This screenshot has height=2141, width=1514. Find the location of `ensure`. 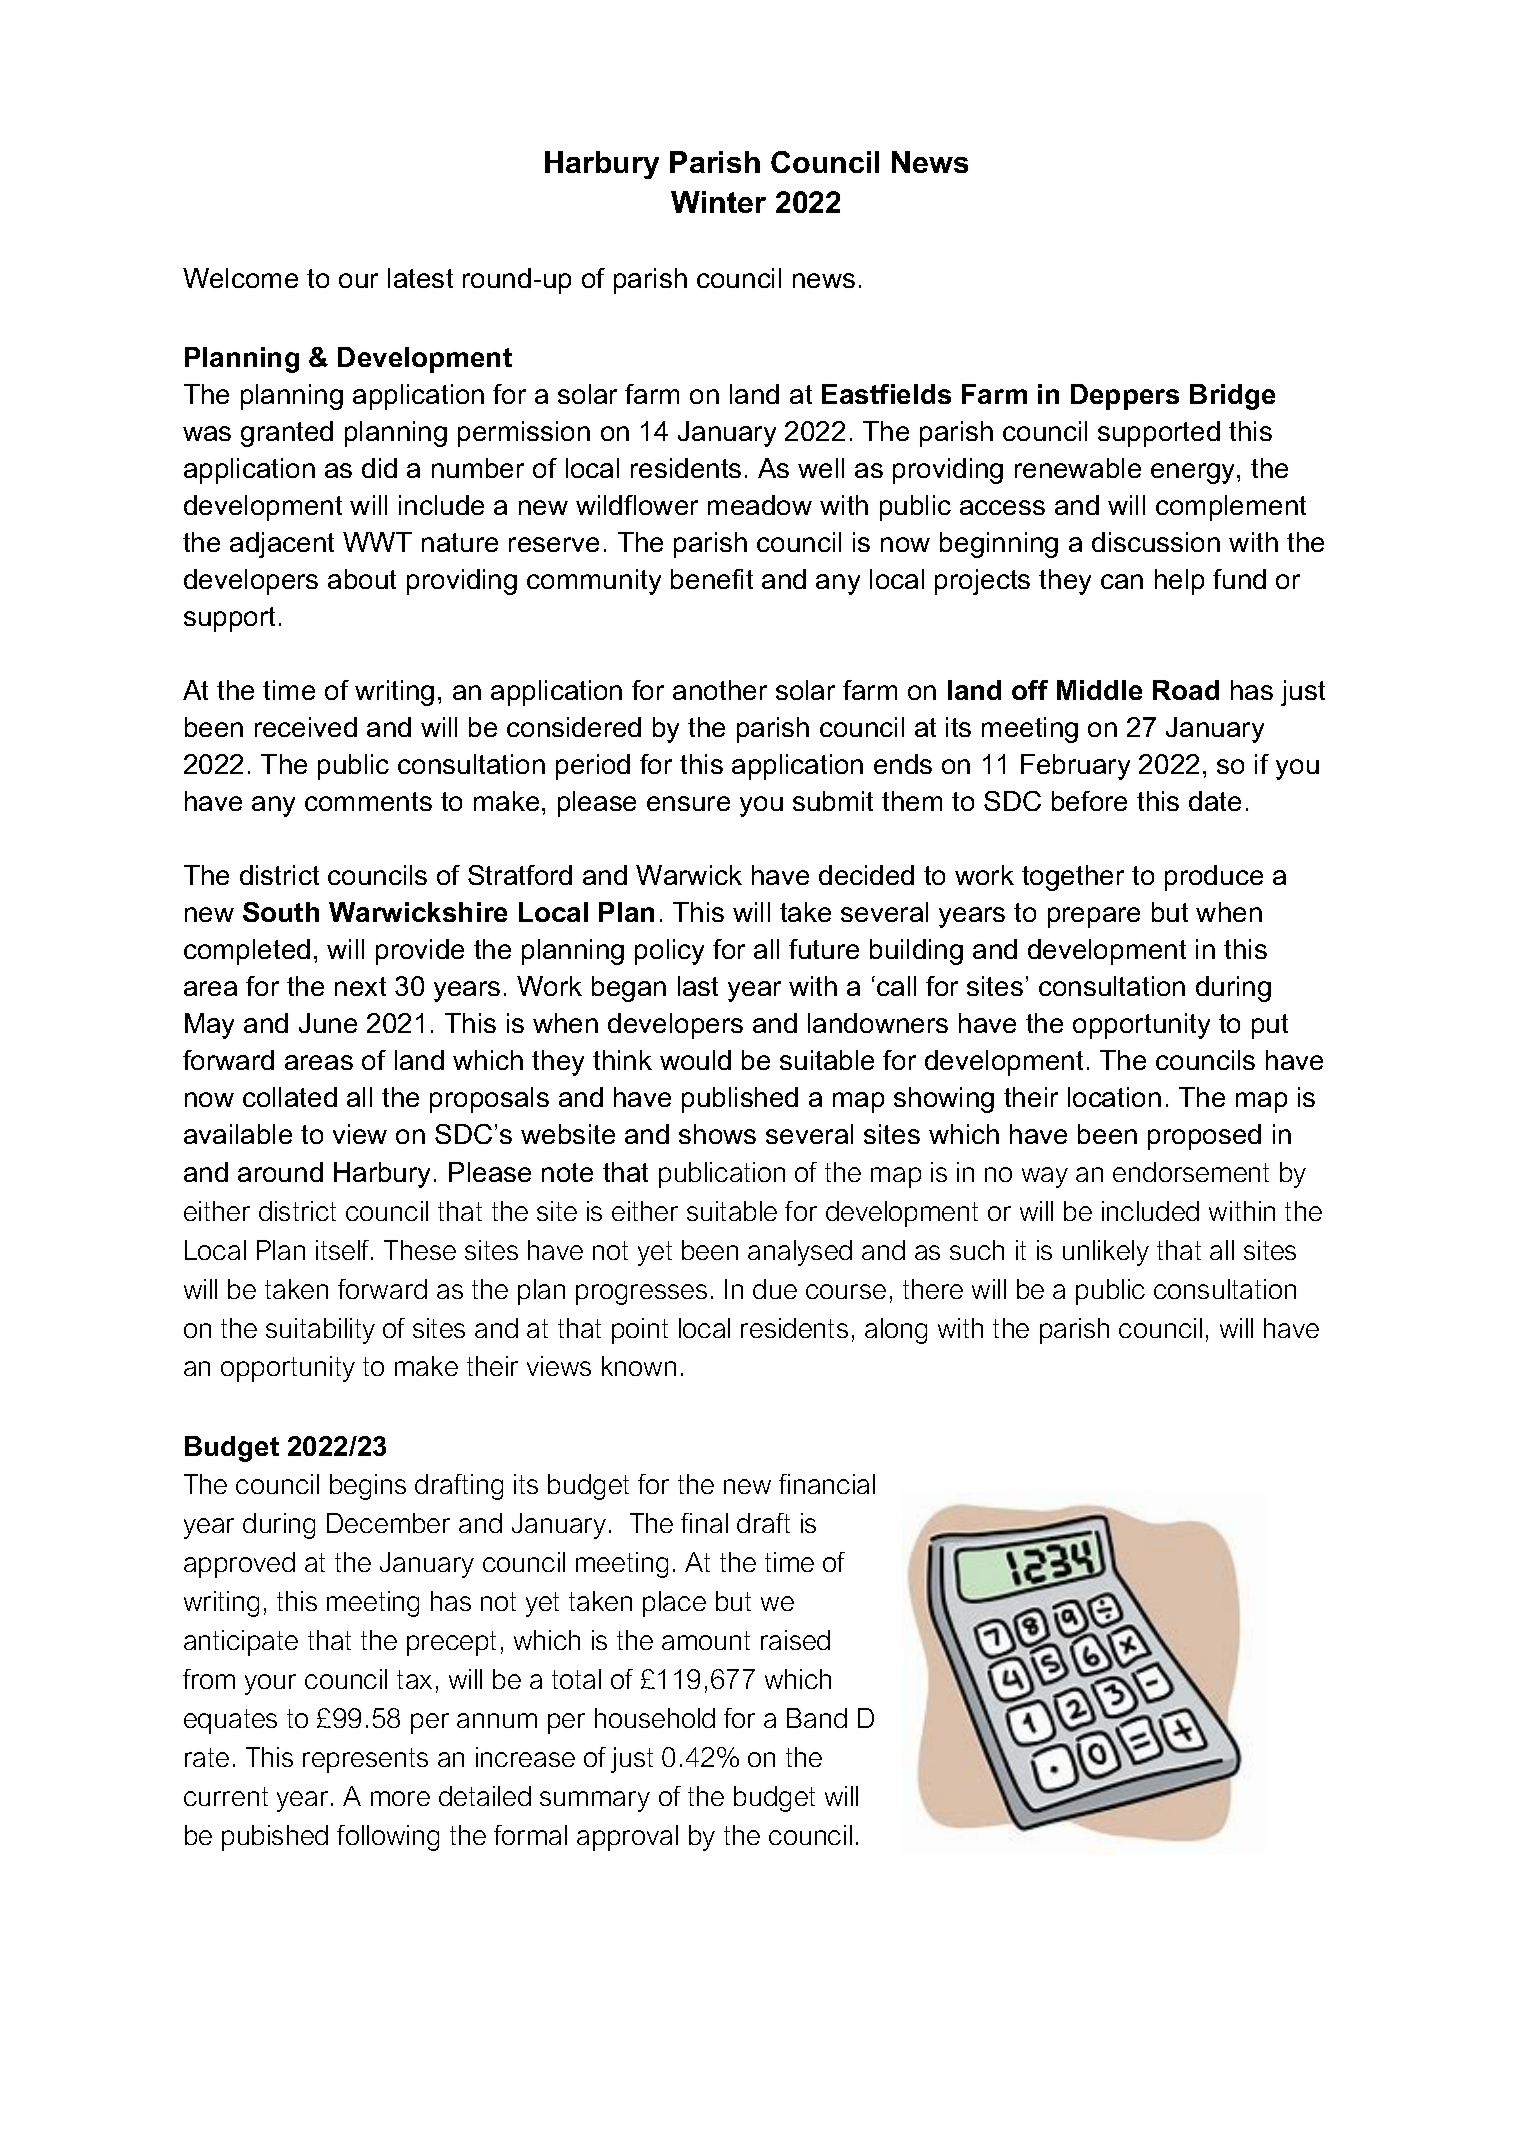

ensure is located at coordinates (688, 803).
